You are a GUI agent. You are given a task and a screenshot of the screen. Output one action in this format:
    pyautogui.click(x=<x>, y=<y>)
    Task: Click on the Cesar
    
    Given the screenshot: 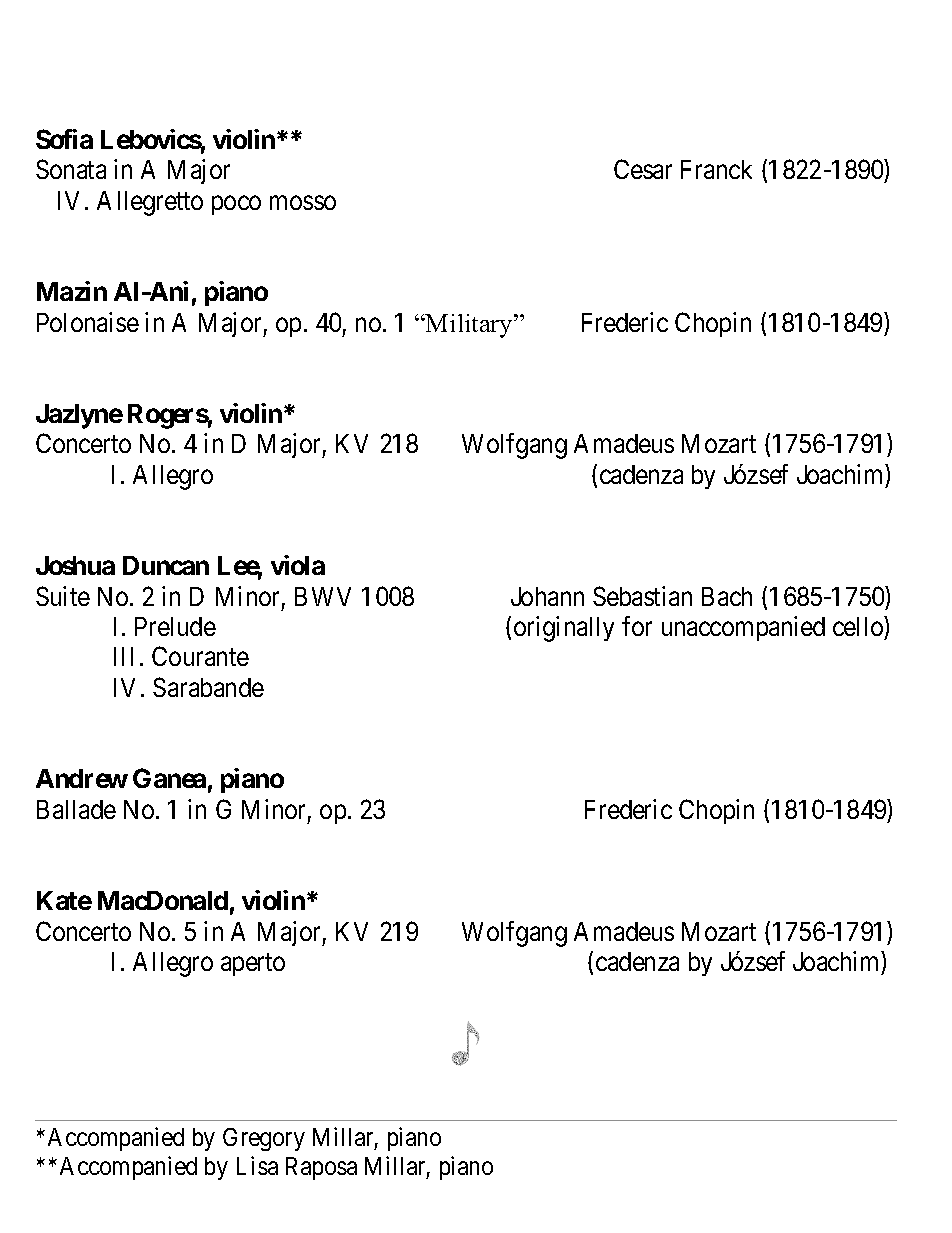 What is the action you would take?
    pyautogui.click(x=643, y=169)
